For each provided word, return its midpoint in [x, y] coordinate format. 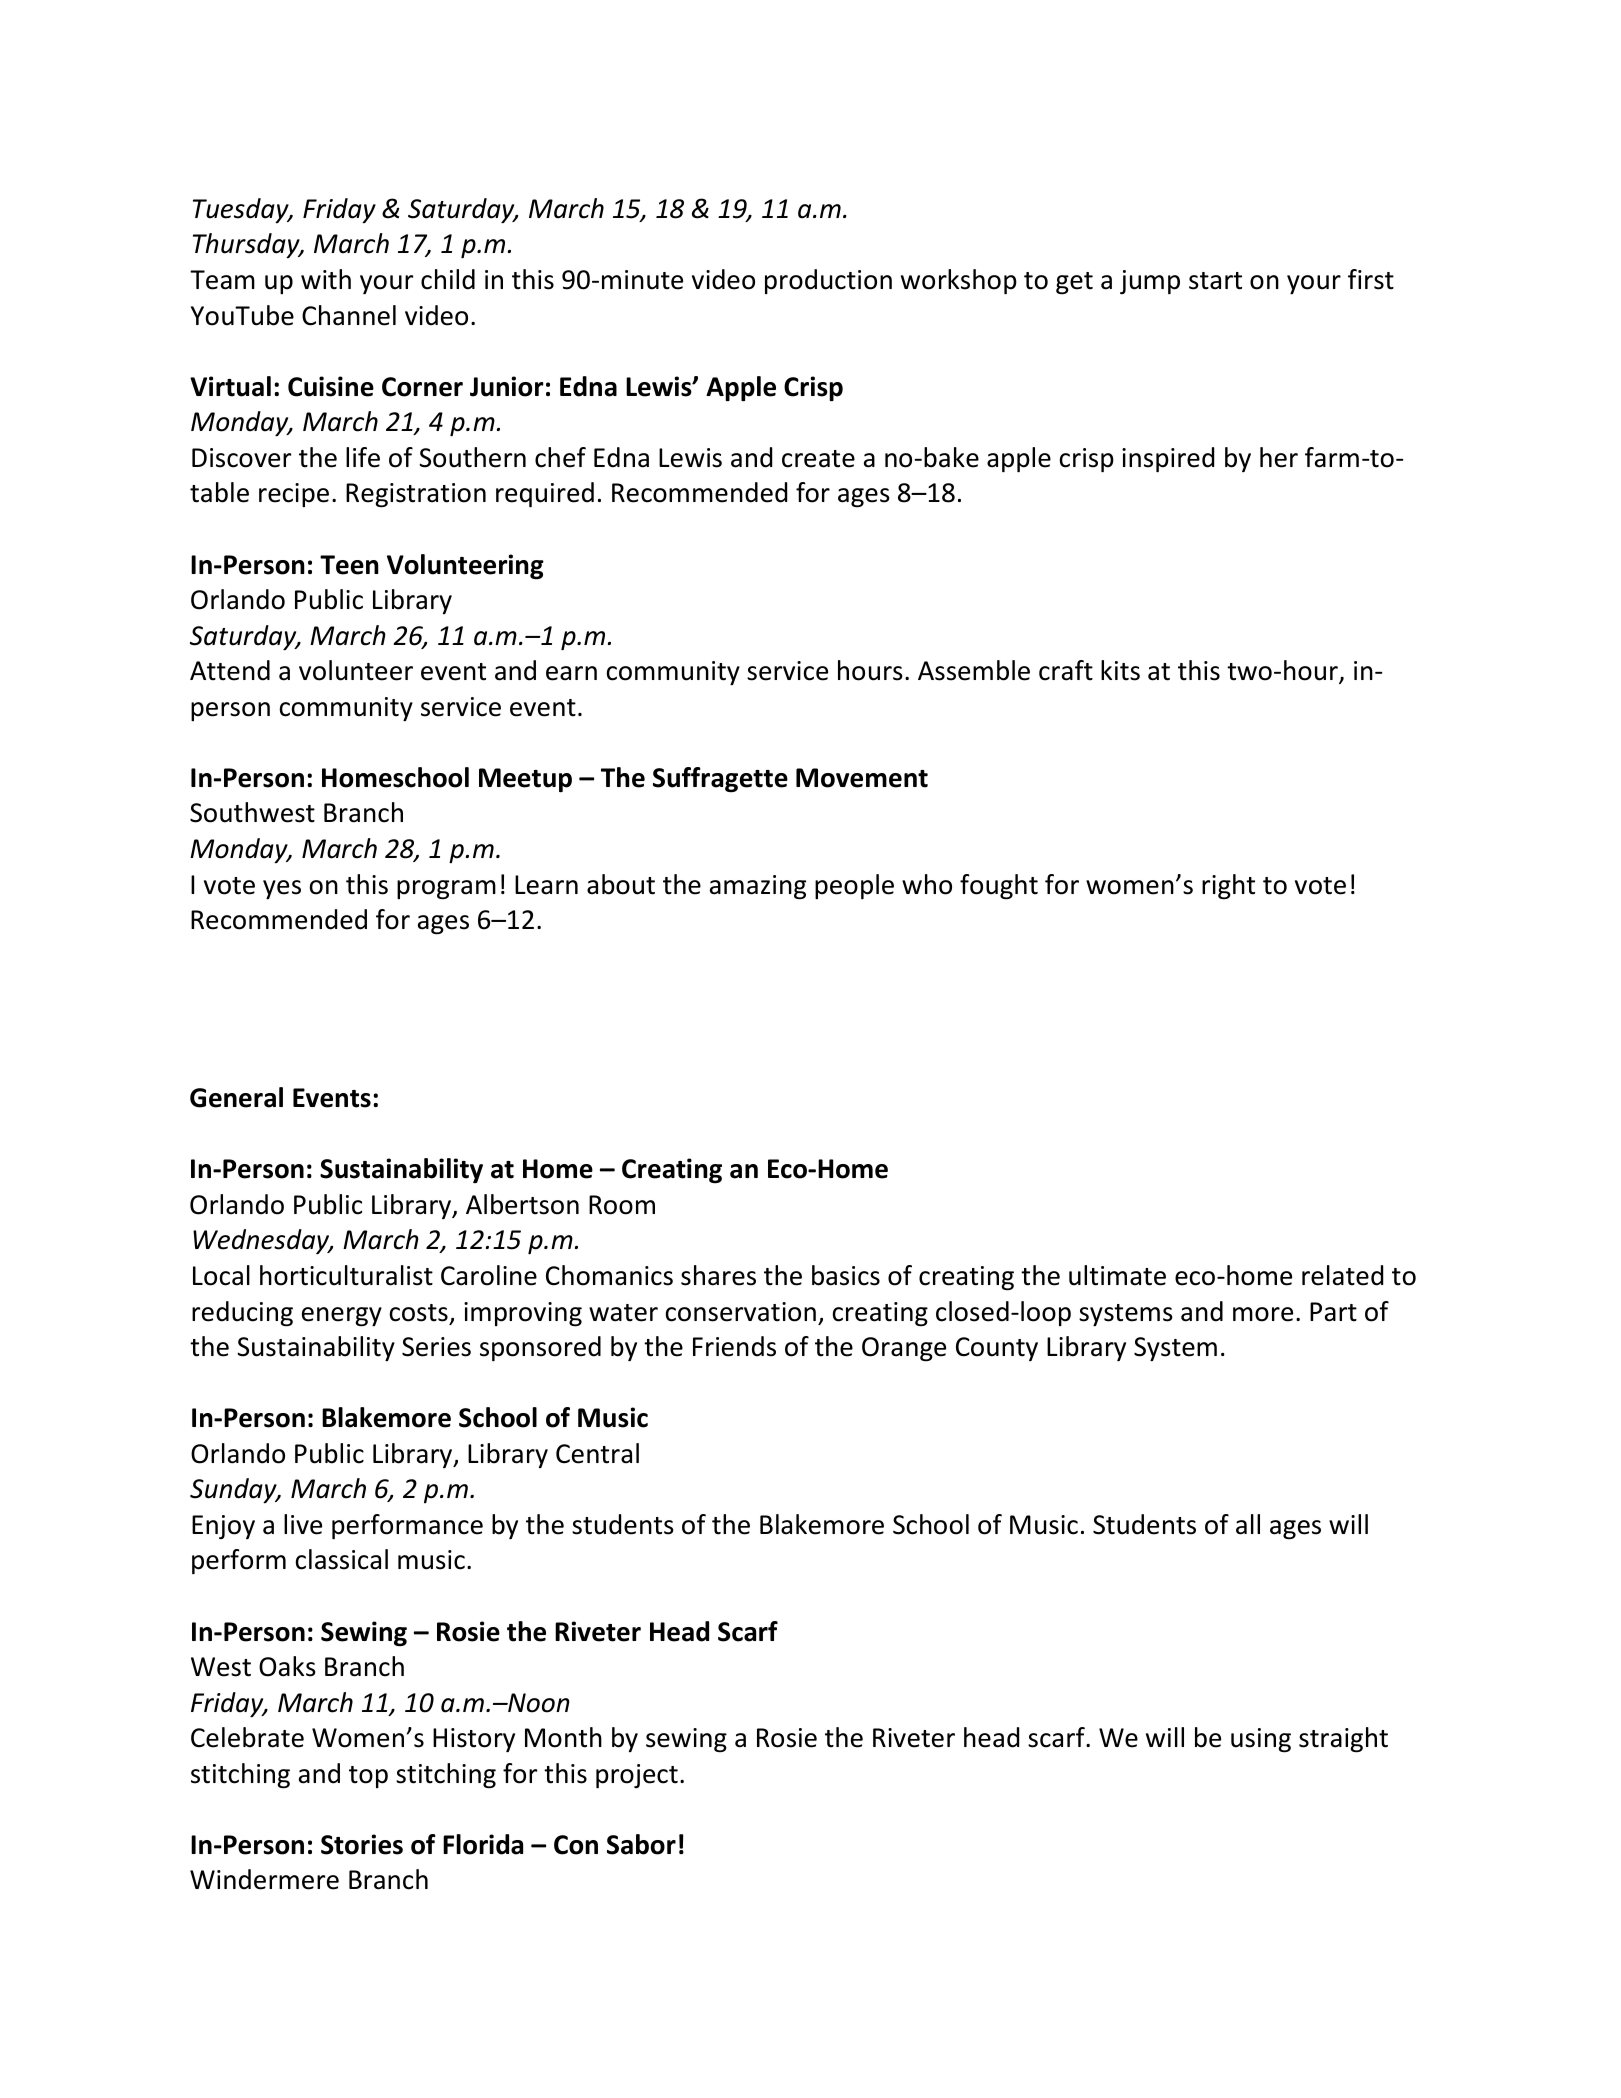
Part [1333, 1312]
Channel [349, 315]
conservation [741, 1312]
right [1228, 887]
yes [282, 889]
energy [342, 1317]
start [1215, 281]
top [368, 1777]
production [828, 281]
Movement [862, 778]
